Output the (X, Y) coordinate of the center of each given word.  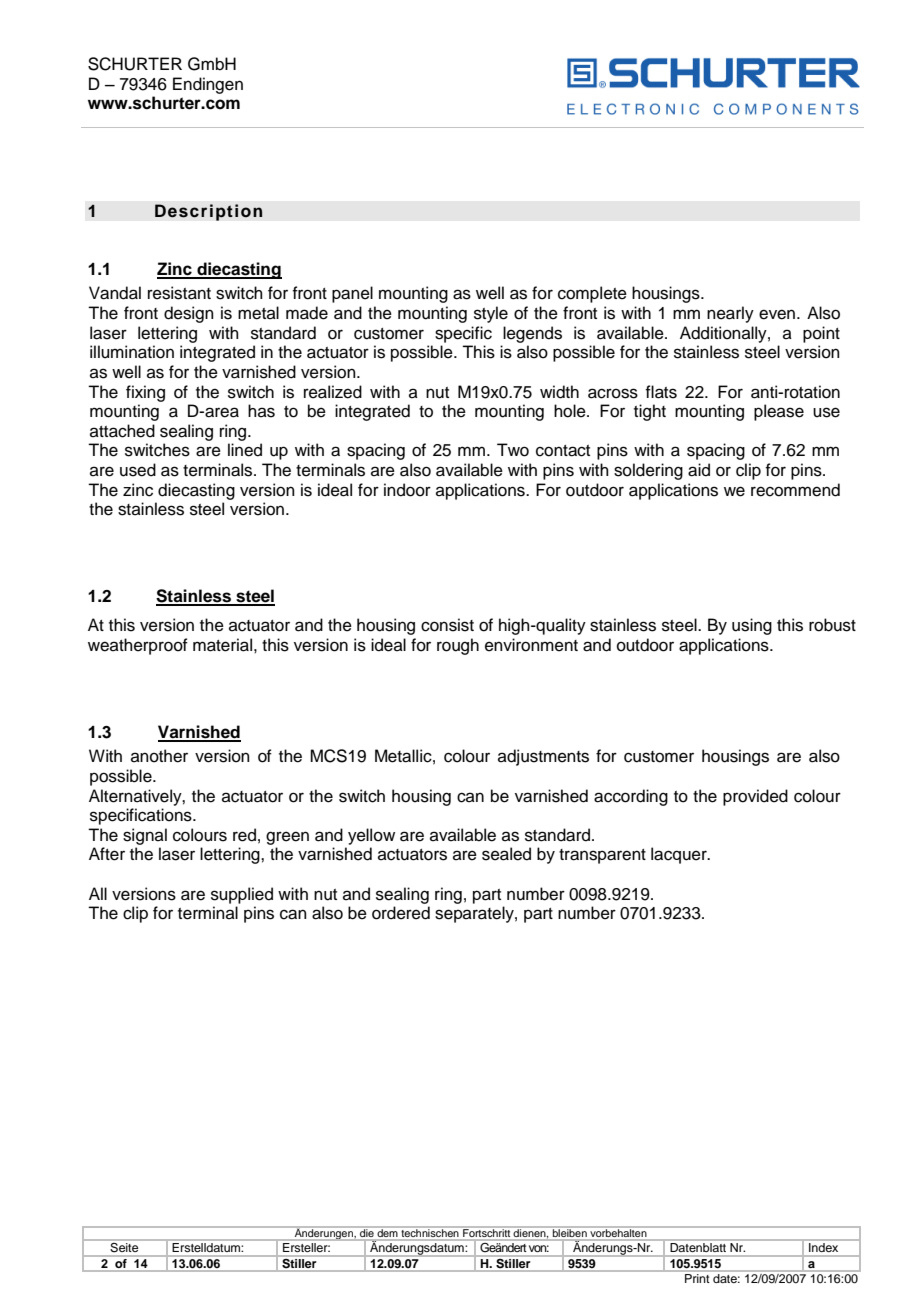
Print (697, 1278)
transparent (602, 856)
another (159, 756)
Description (209, 212)
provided (755, 797)
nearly (730, 314)
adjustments (543, 757)
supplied (242, 895)
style (491, 314)
